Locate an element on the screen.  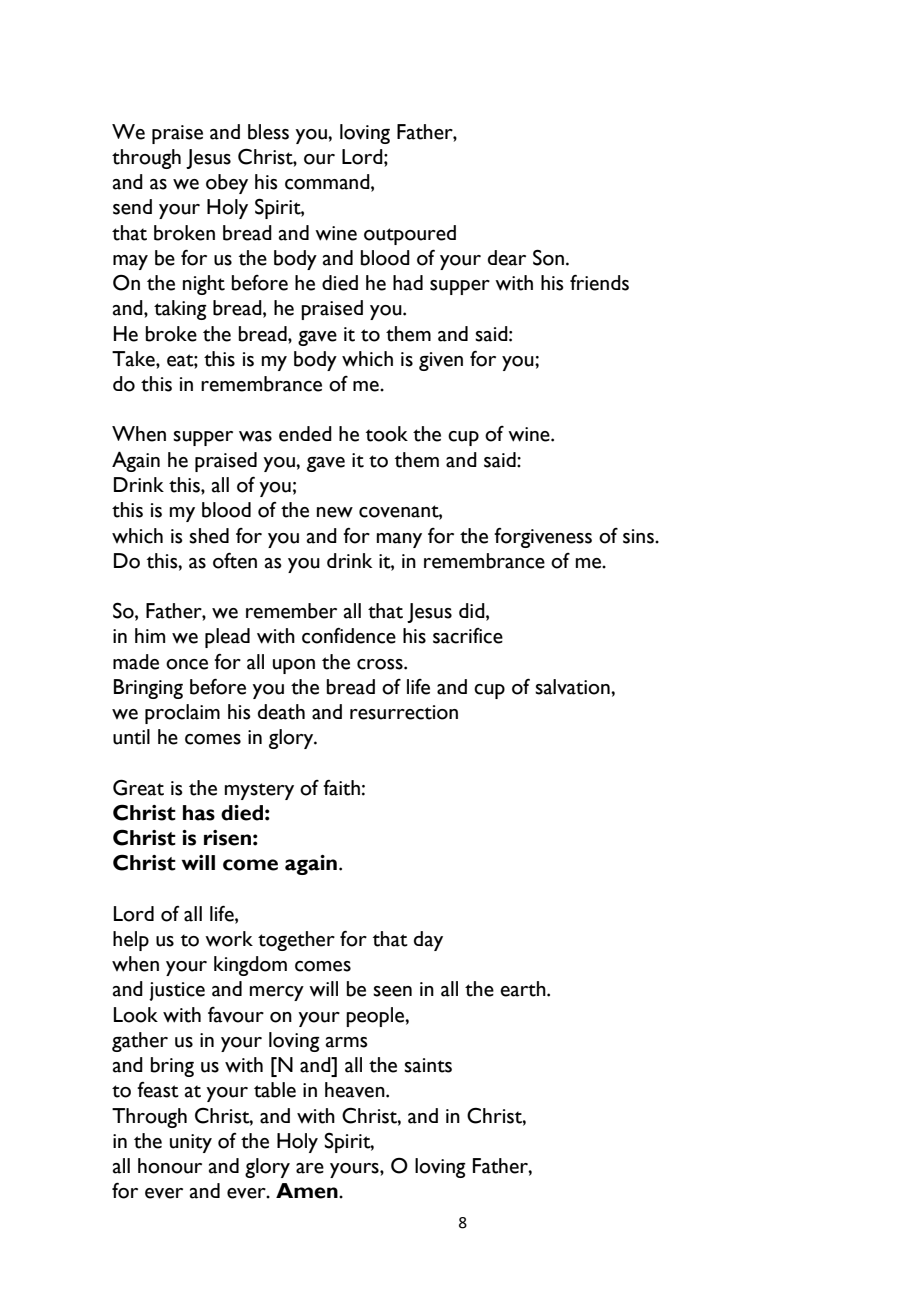
many is located at coordinates (399, 540).
